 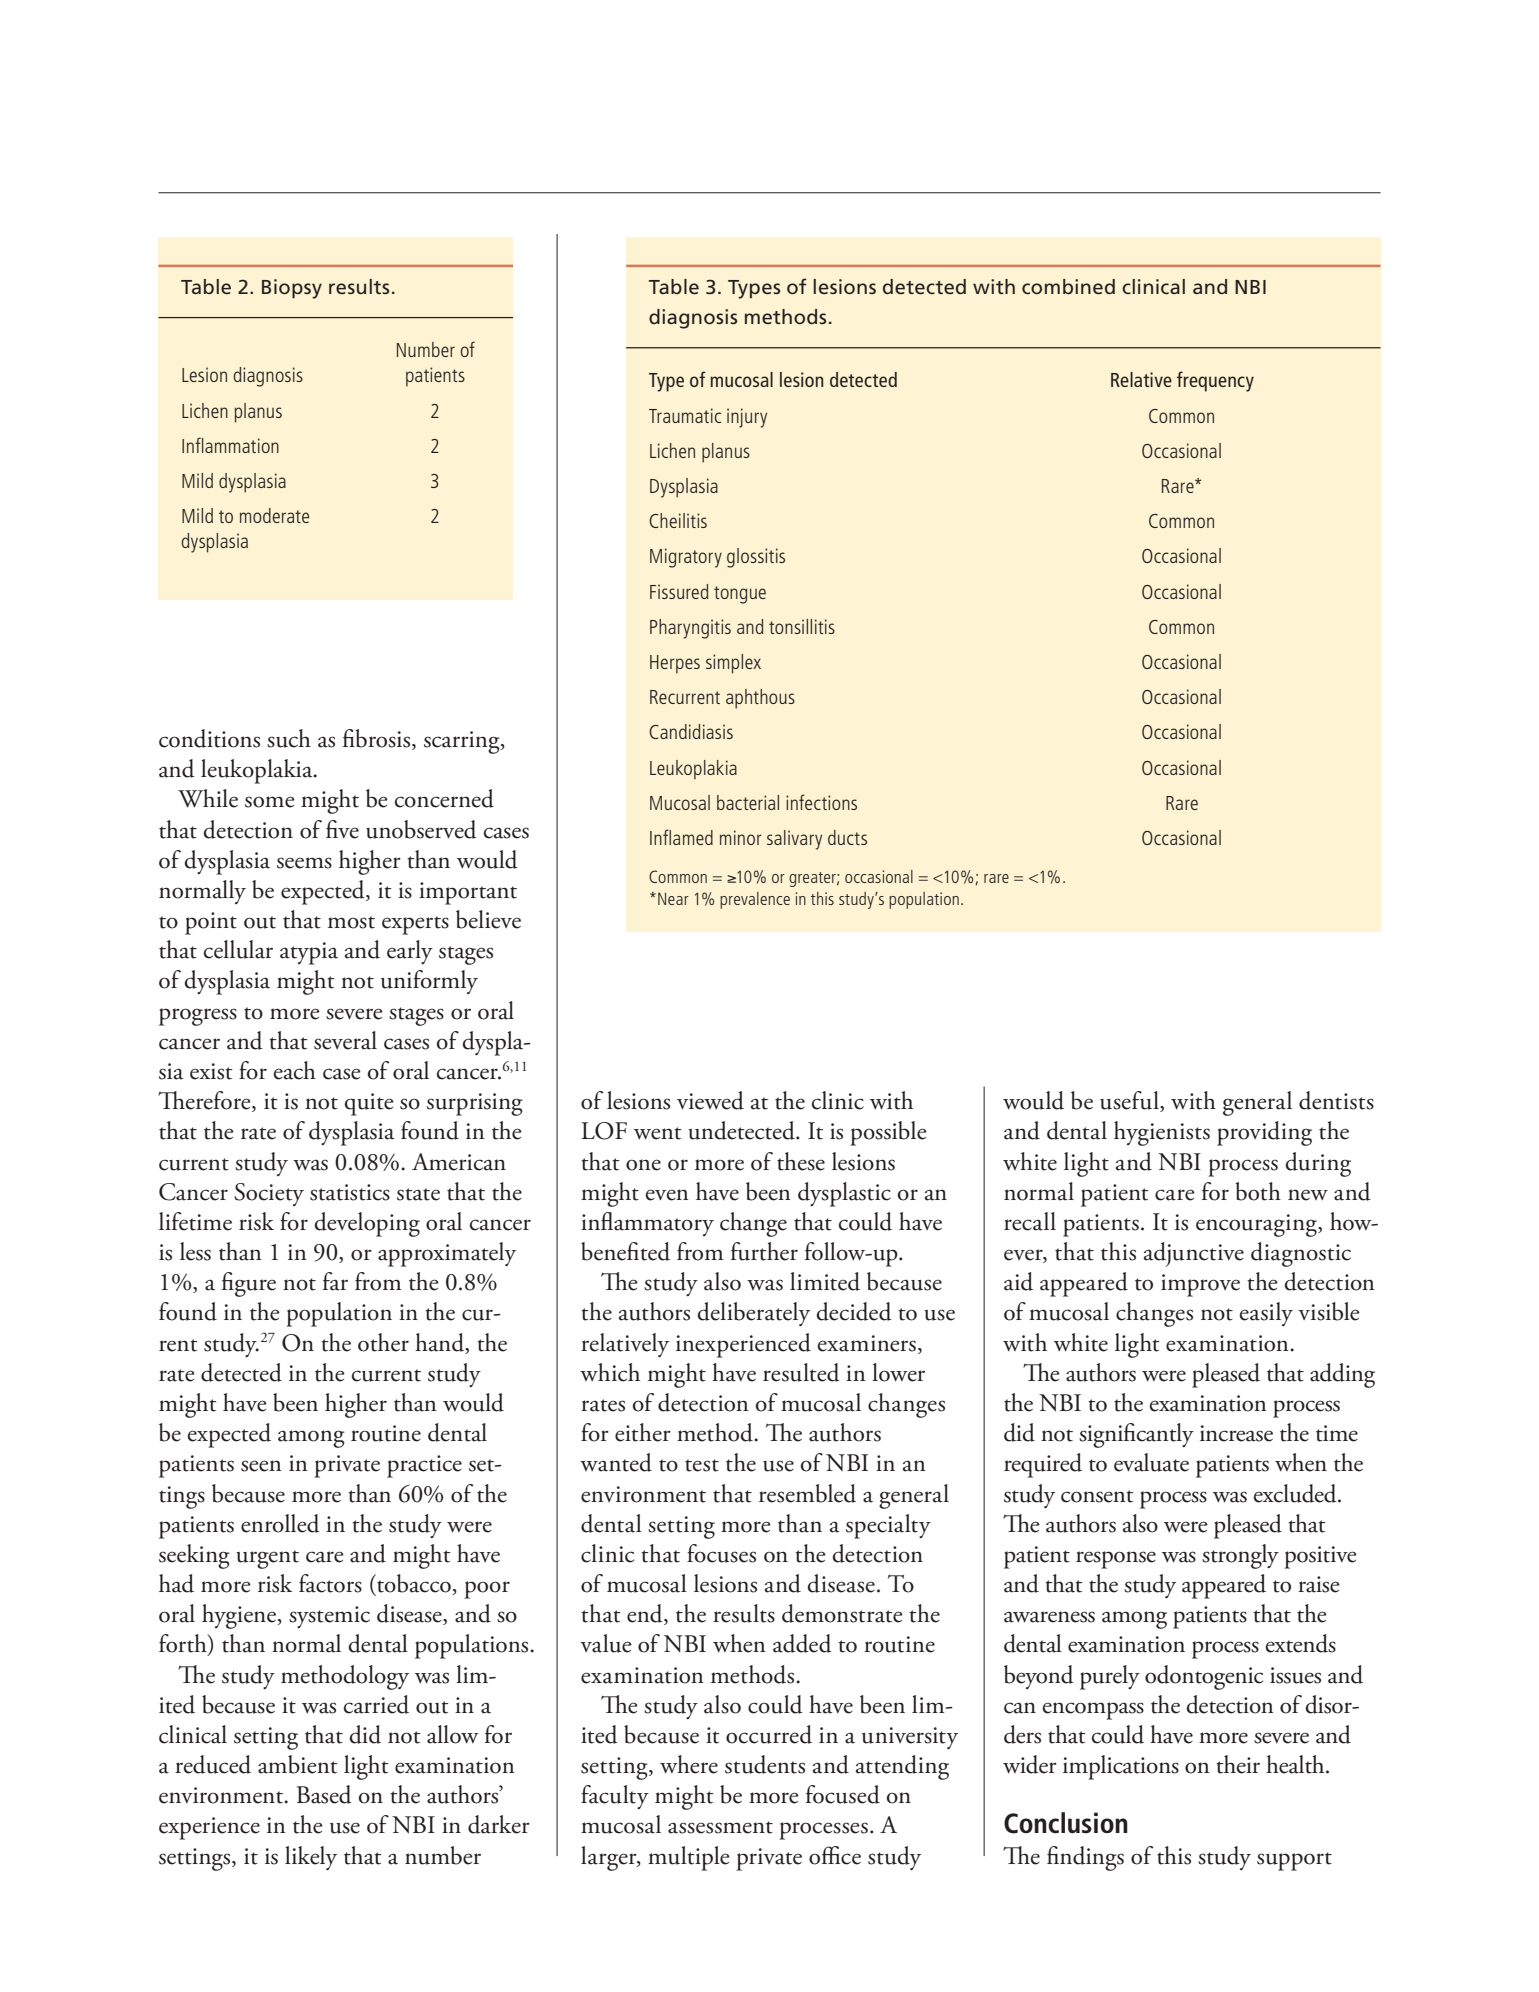 I want to click on simplex, so click(x=733, y=664).
